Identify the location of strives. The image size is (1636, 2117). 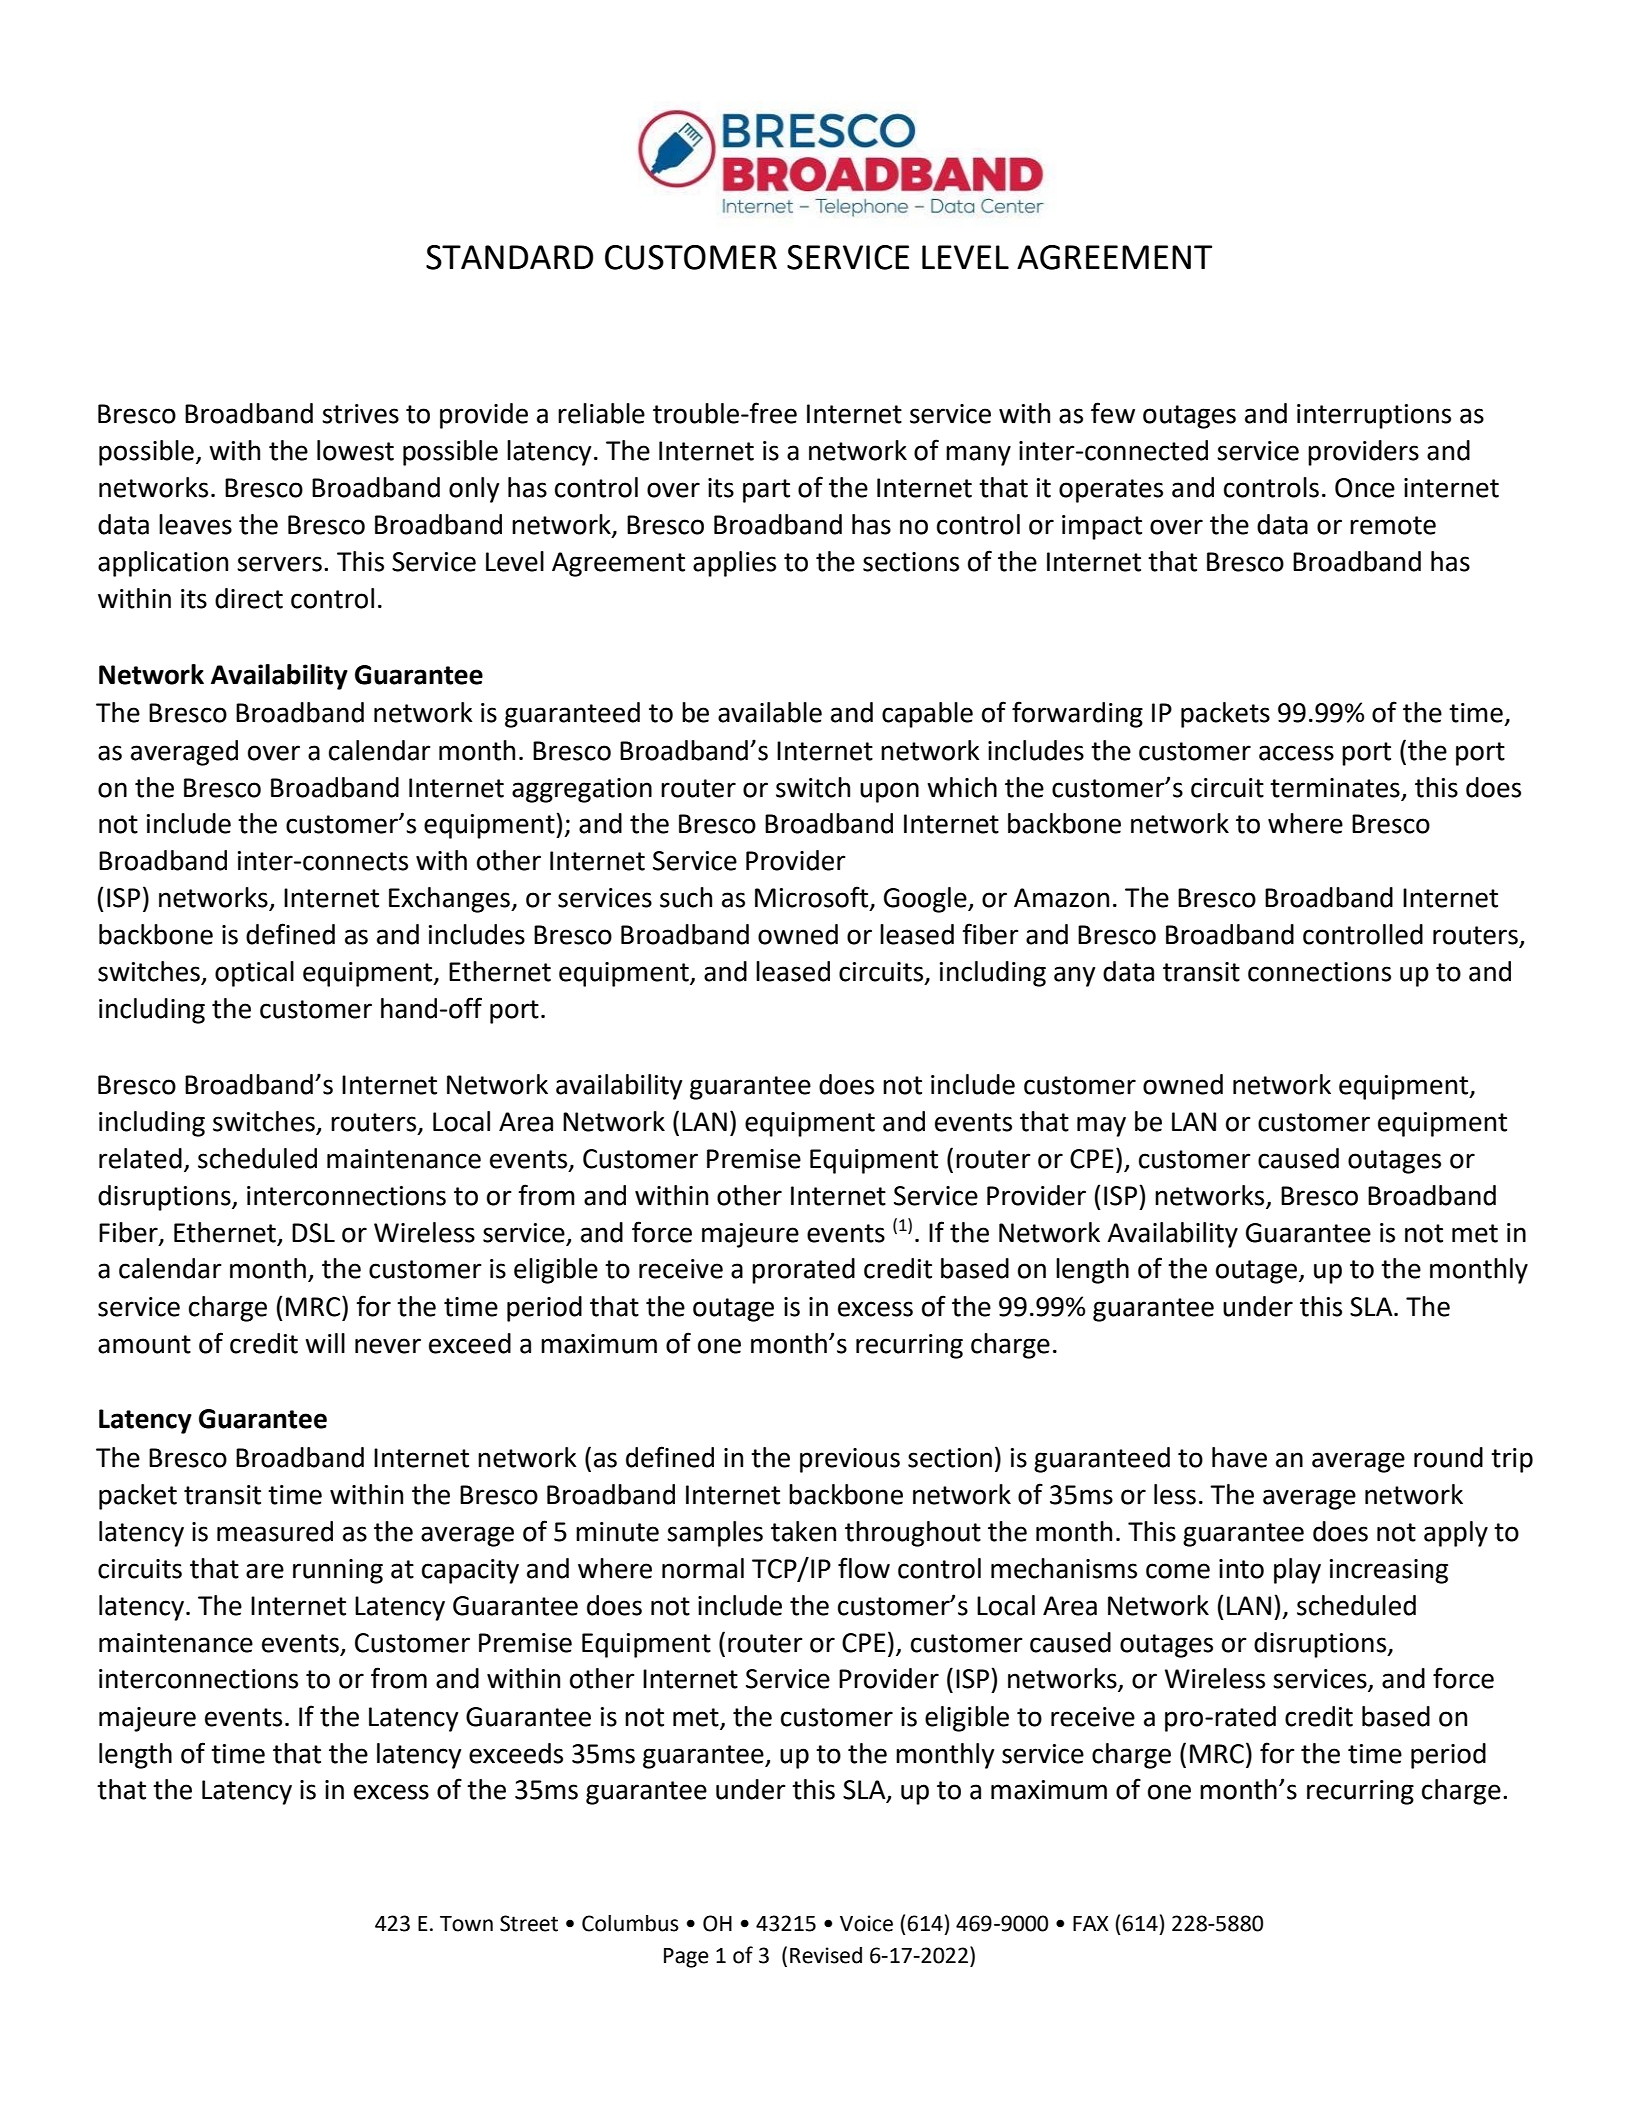
(360, 414).
